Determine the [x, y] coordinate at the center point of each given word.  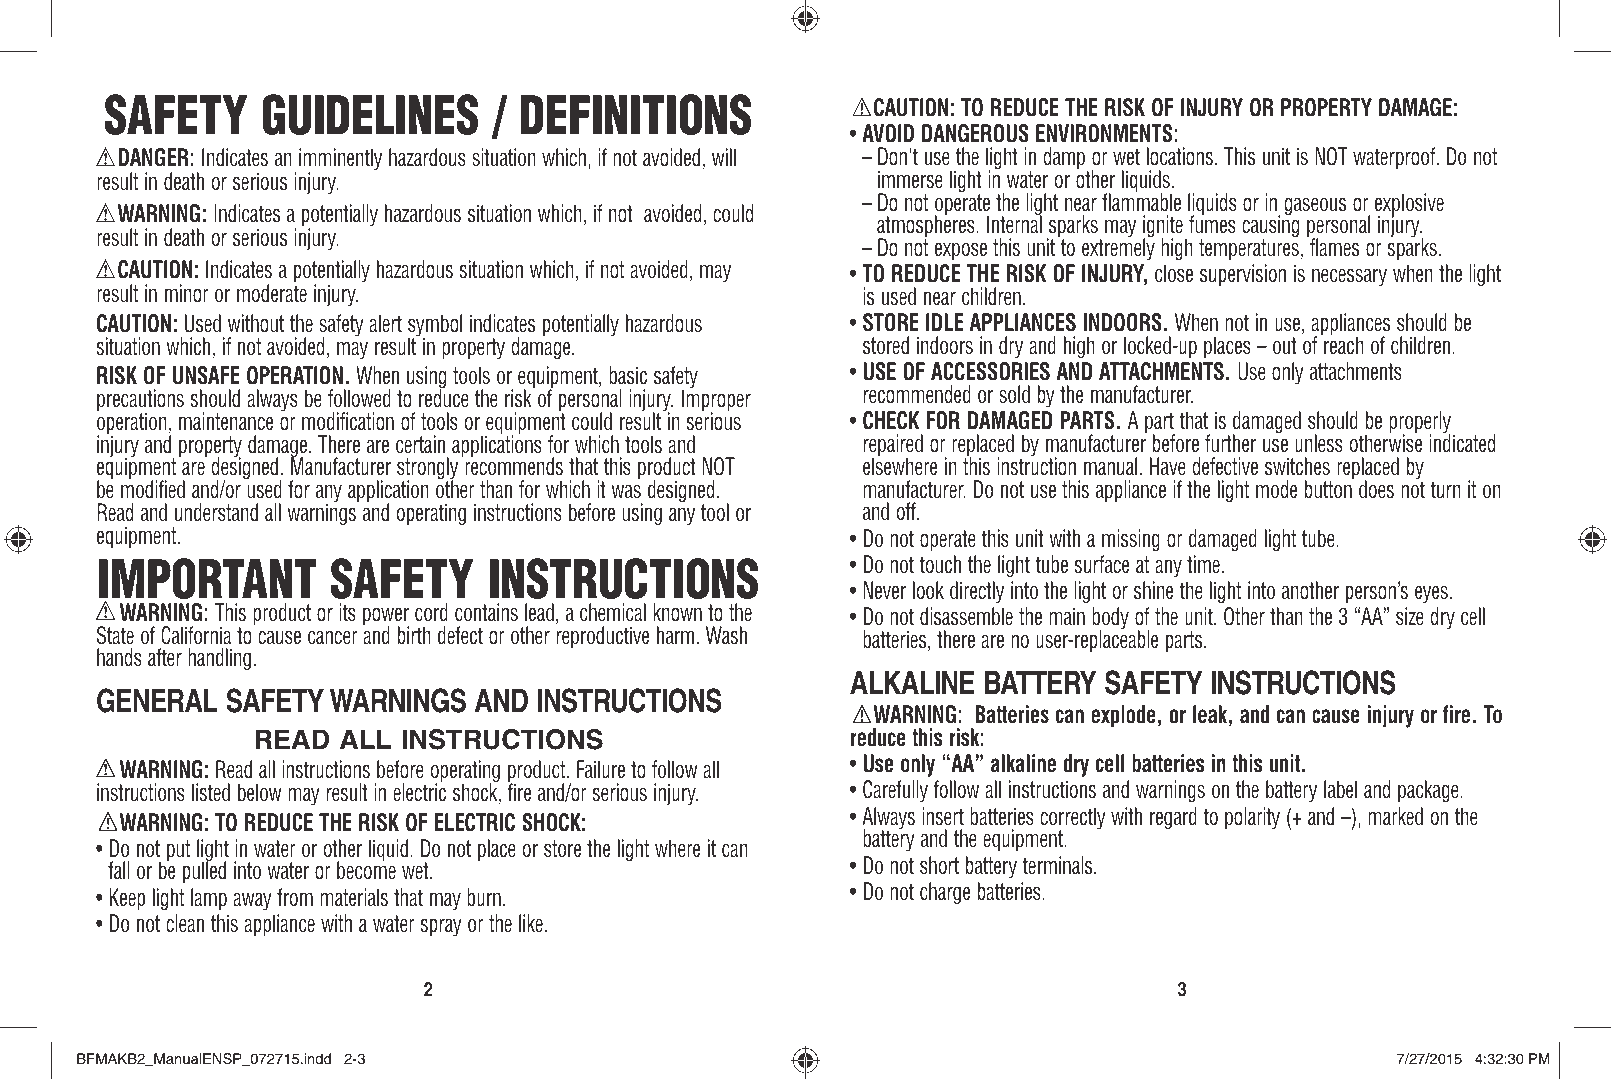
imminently [340, 160]
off [907, 511]
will [724, 157]
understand [216, 512]
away [252, 901]
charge [945, 893]
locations [1180, 156]
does [1376, 489]
